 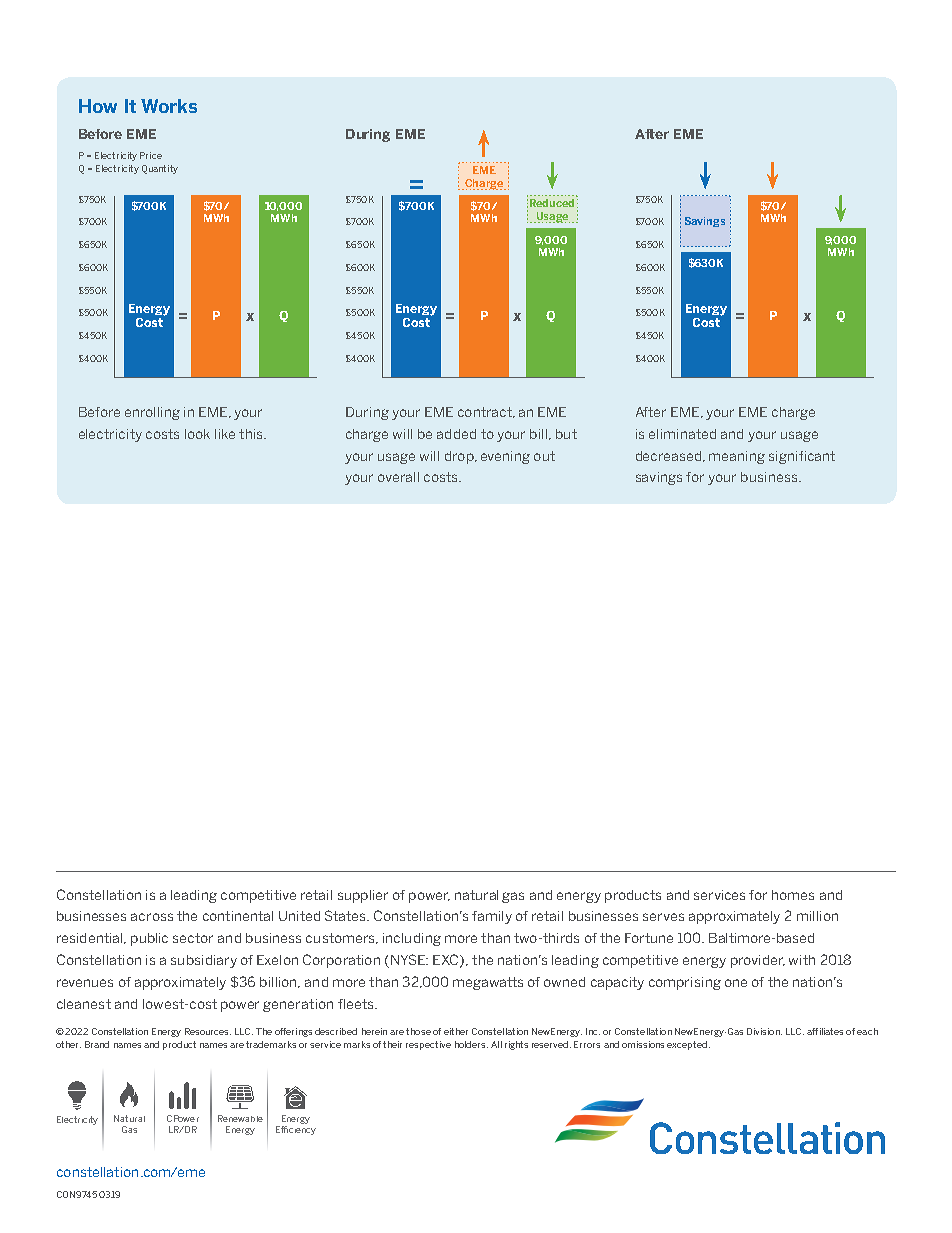 I want to click on Renewable, so click(x=240, y=1118).
